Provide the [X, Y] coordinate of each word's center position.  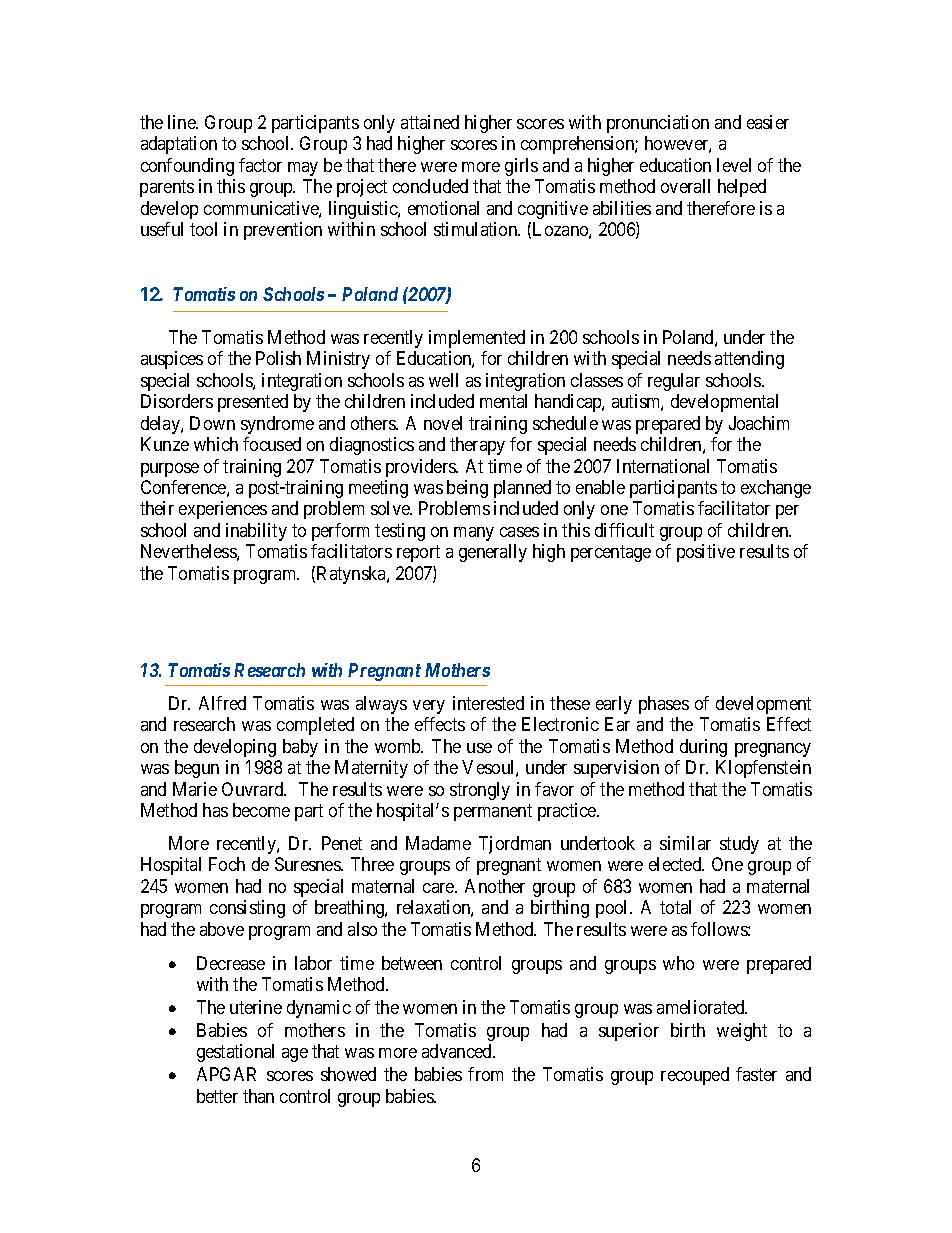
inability [256, 532]
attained [430, 122]
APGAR [226, 1074]
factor [260, 165]
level [734, 165]
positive [706, 553]
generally [493, 553]
